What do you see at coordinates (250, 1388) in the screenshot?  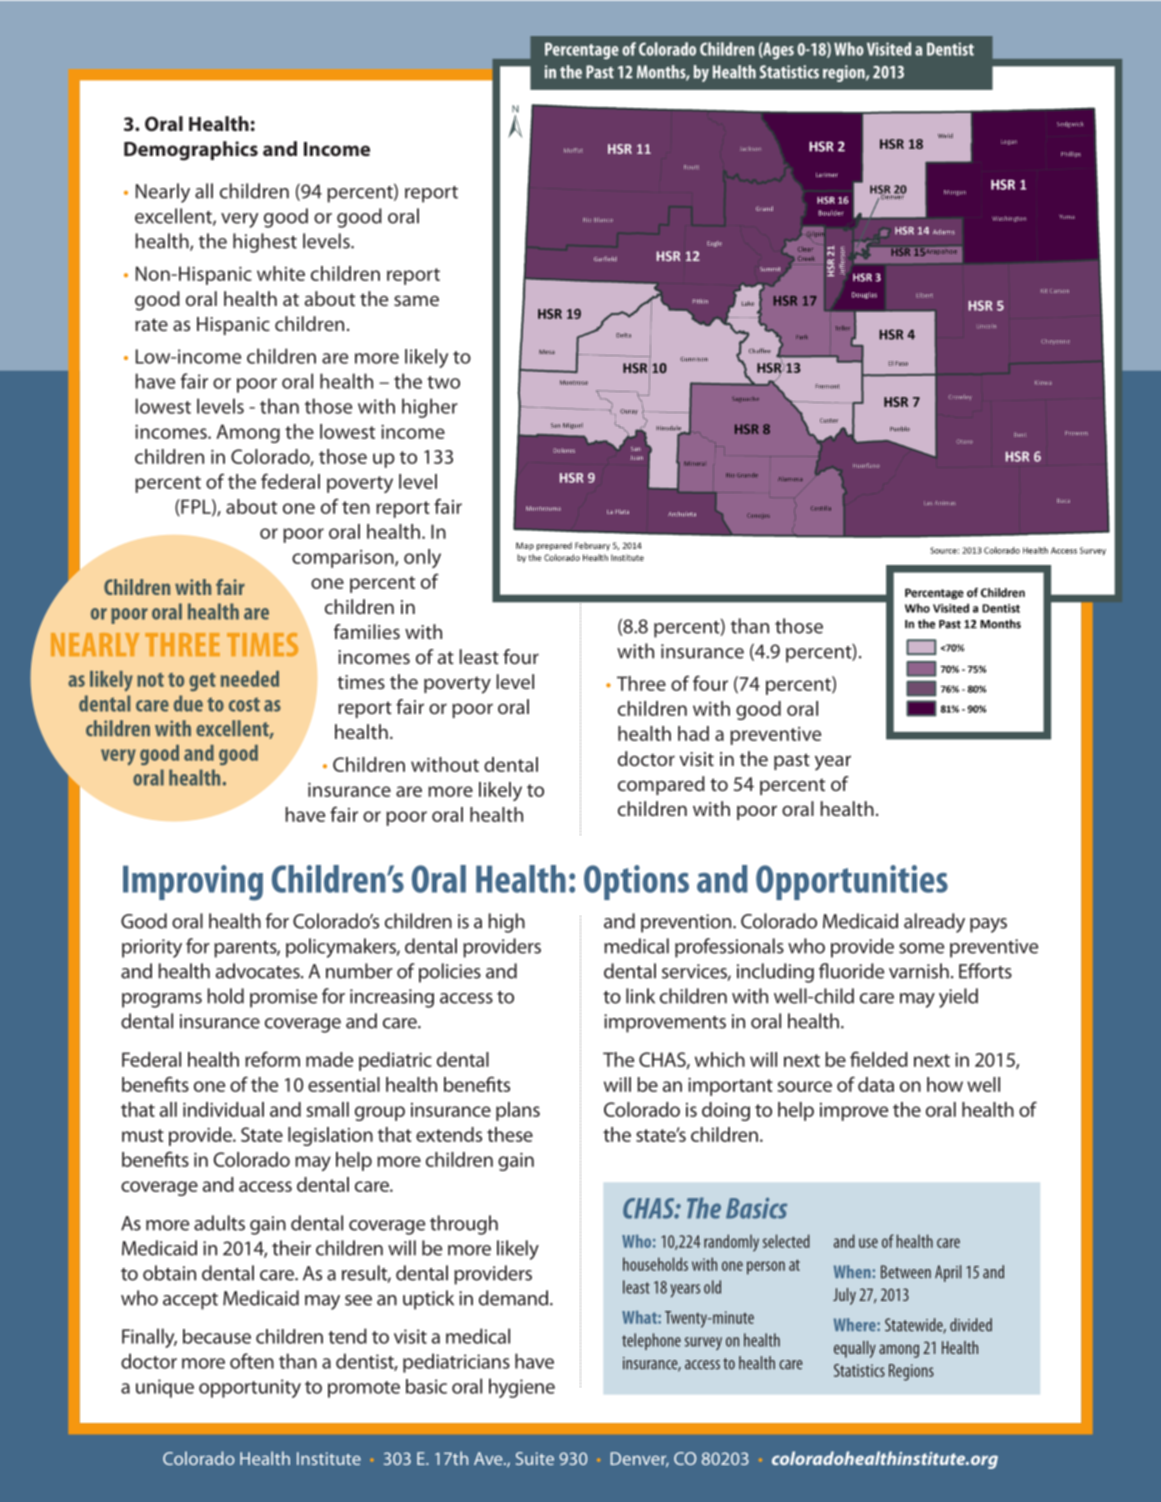 I see `opportunity` at bounding box center [250, 1388].
